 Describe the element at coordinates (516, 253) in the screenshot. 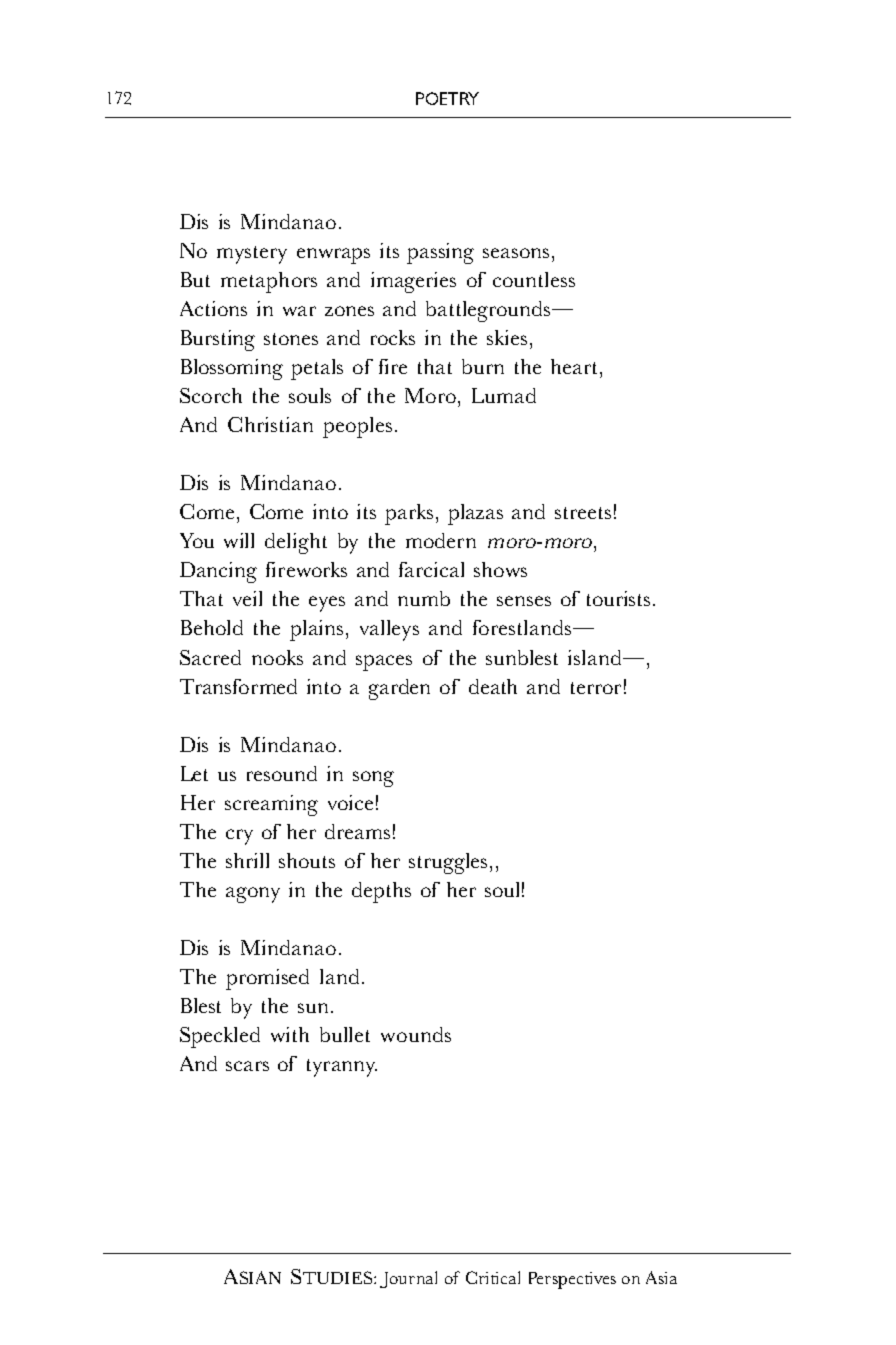

I see `seasons` at that location.
